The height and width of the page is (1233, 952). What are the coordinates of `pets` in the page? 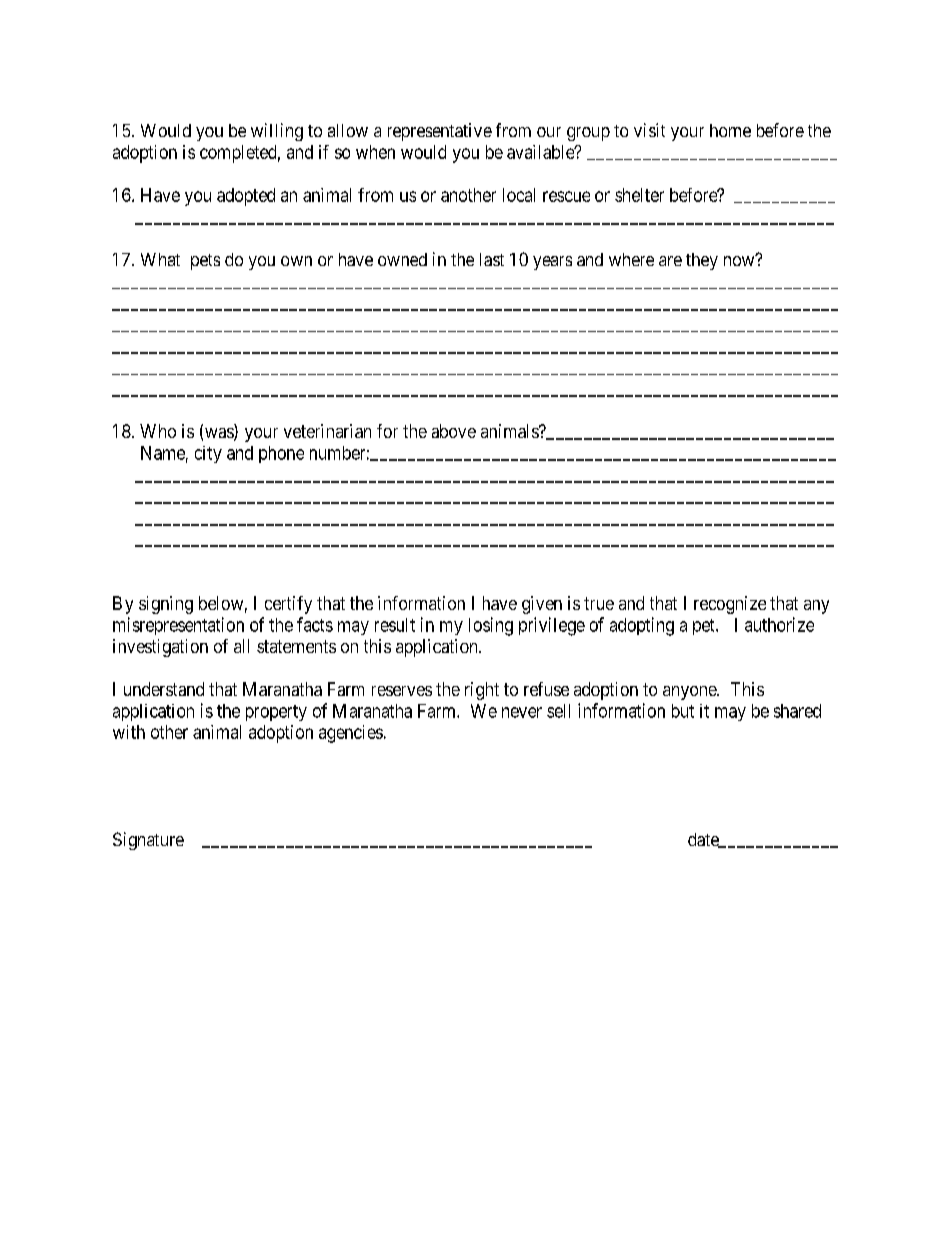 It's located at (205, 262).
